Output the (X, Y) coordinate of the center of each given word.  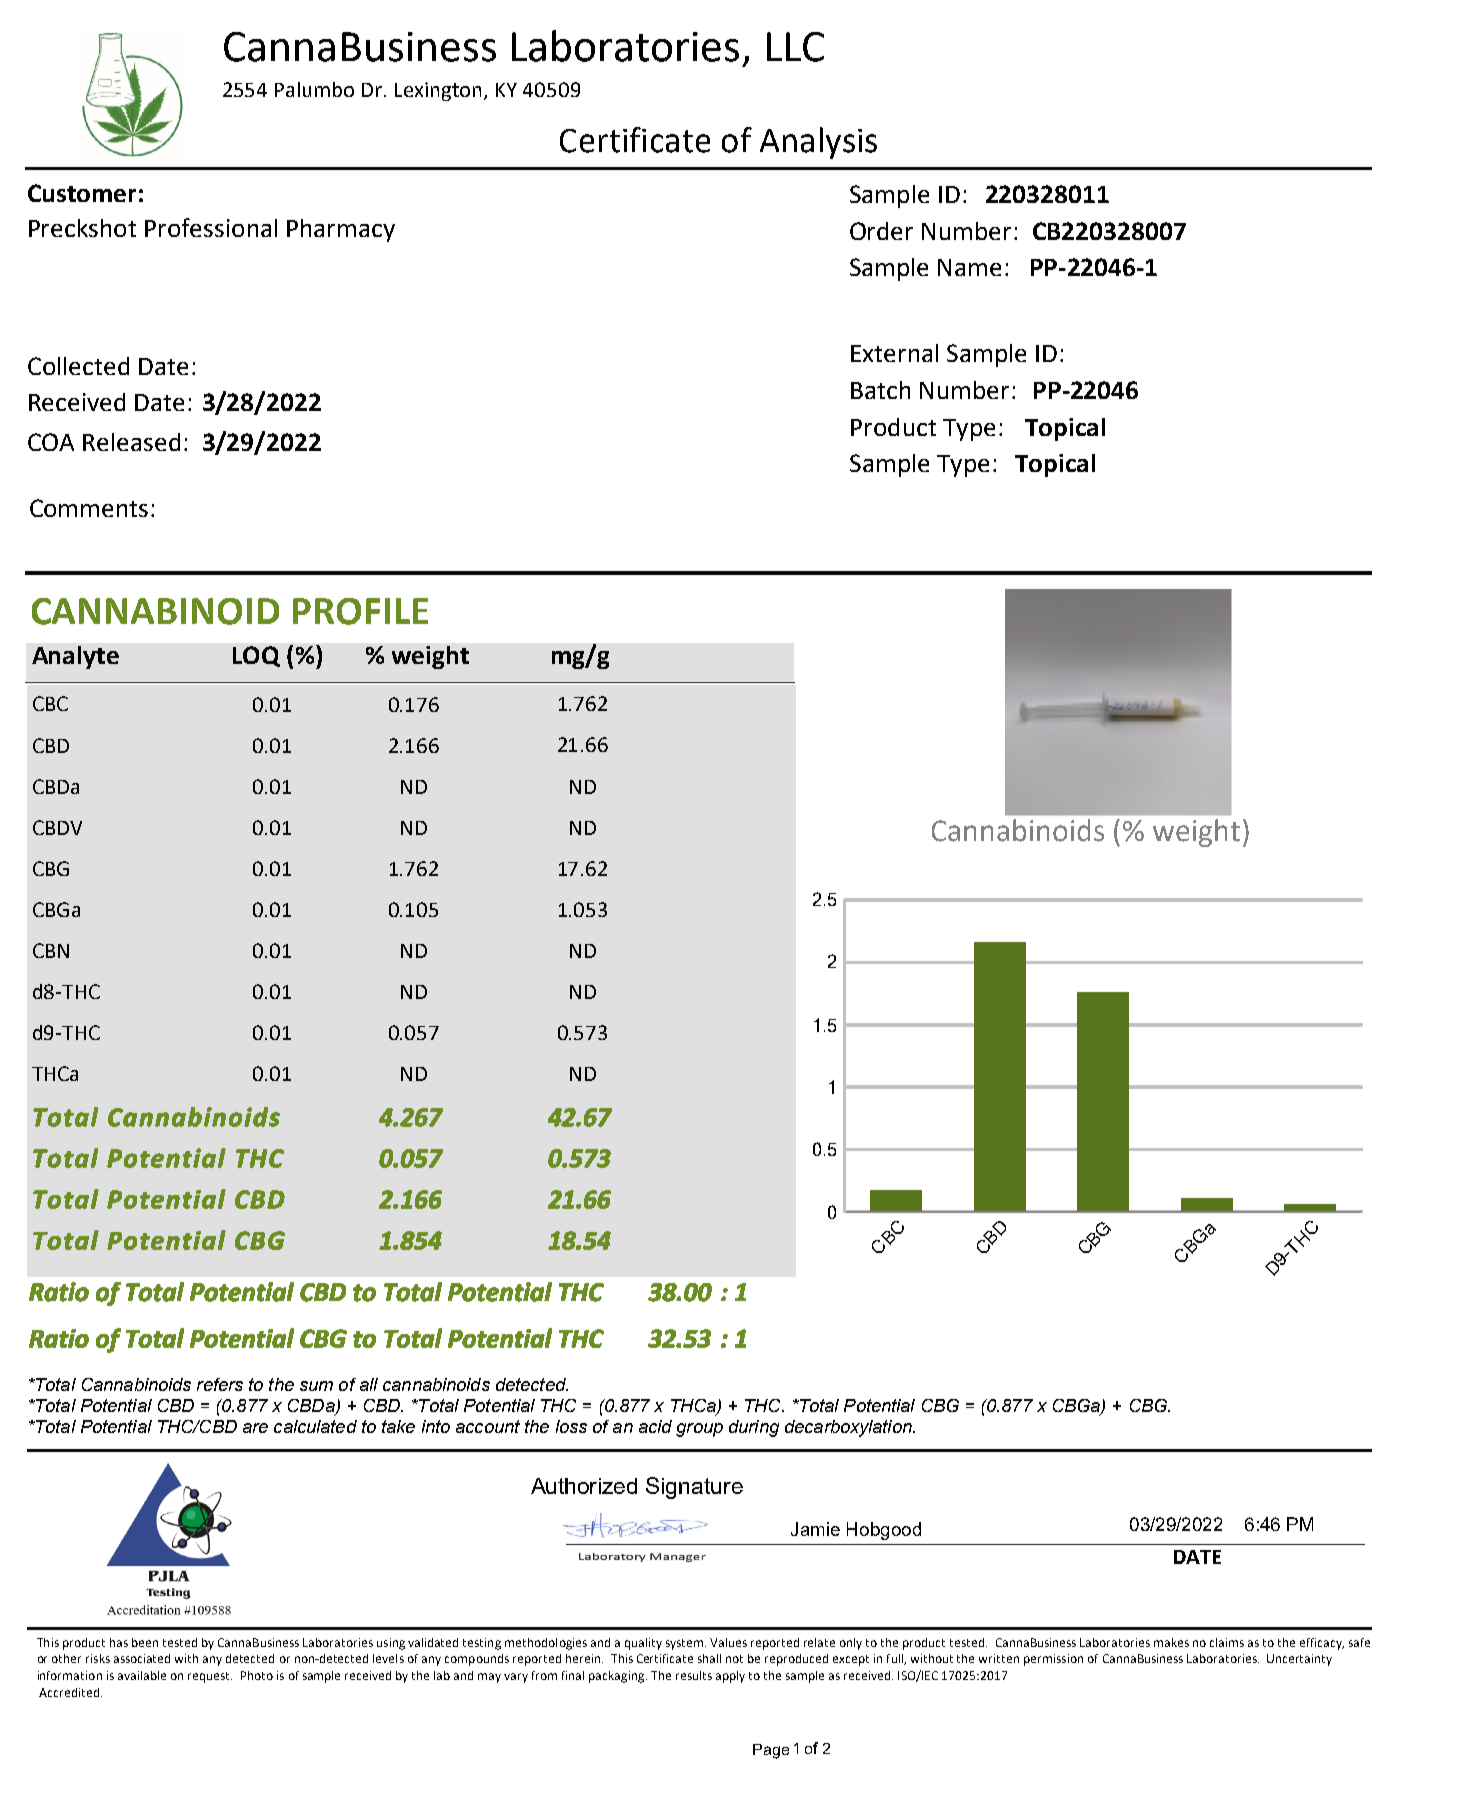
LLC (795, 47)
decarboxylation (849, 1428)
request (210, 1677)
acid (655, 1426)
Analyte (75, 657)
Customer (82, 193)
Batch (880, 390)
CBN (51, 950)
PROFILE (360, 611)
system (686, 1644)
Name (969, 267)
